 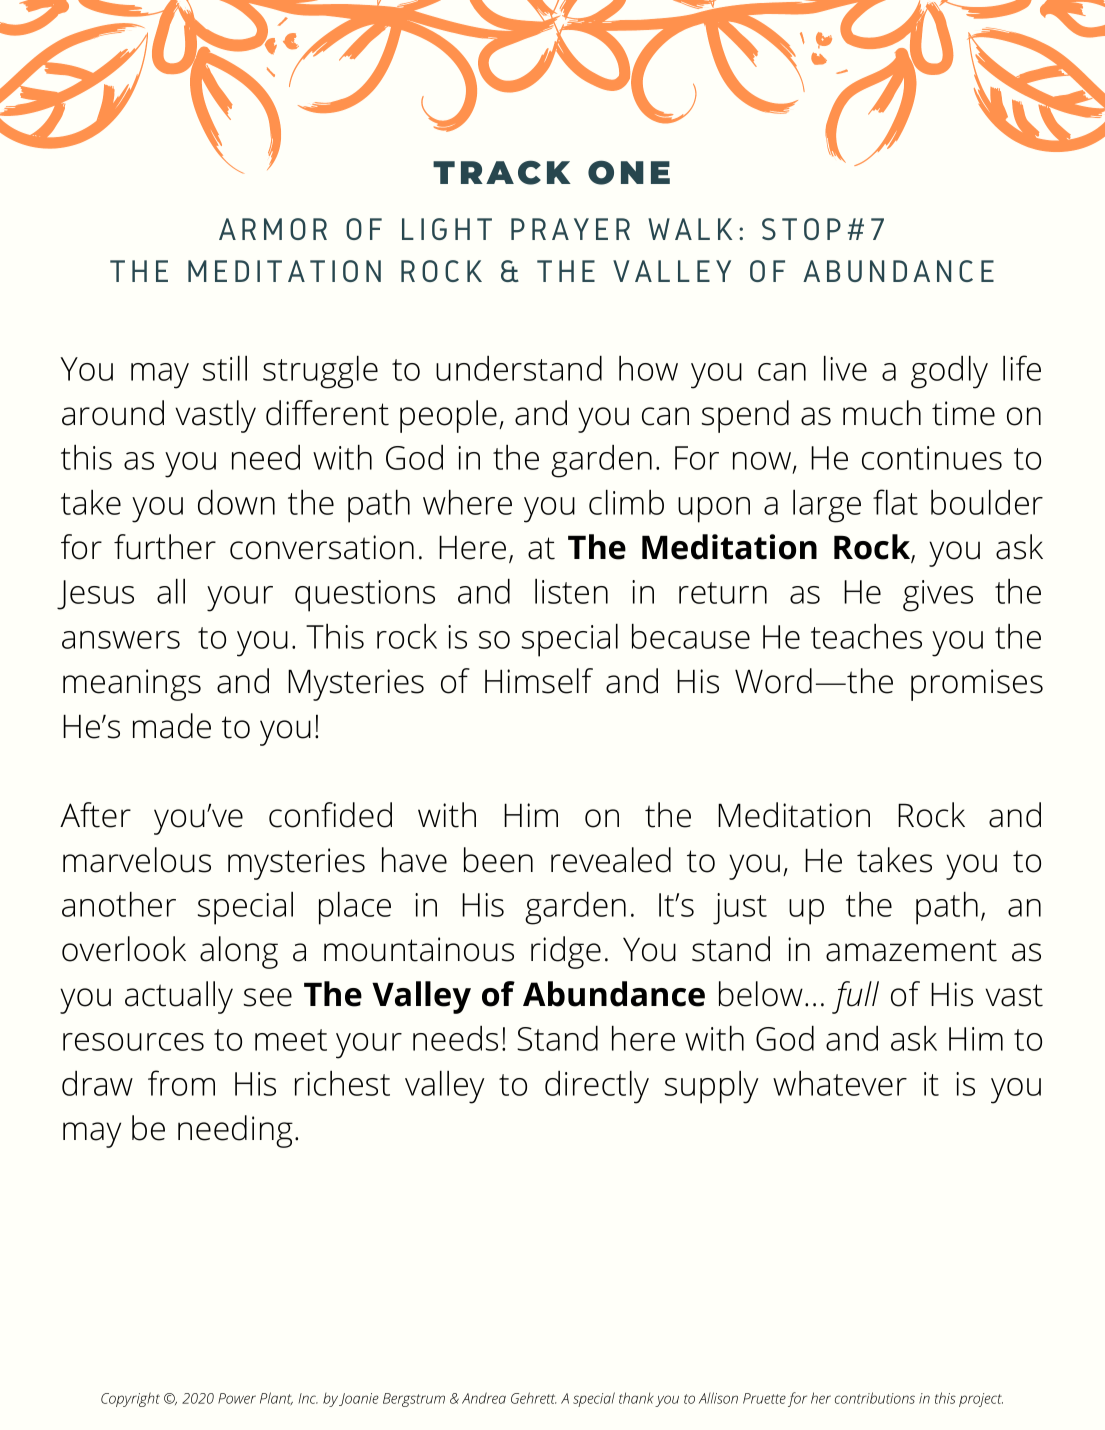 What do you see at coordinates (570, 229) in the screenshot?
I see `PRAYER` at bounding box center [570, 229].
